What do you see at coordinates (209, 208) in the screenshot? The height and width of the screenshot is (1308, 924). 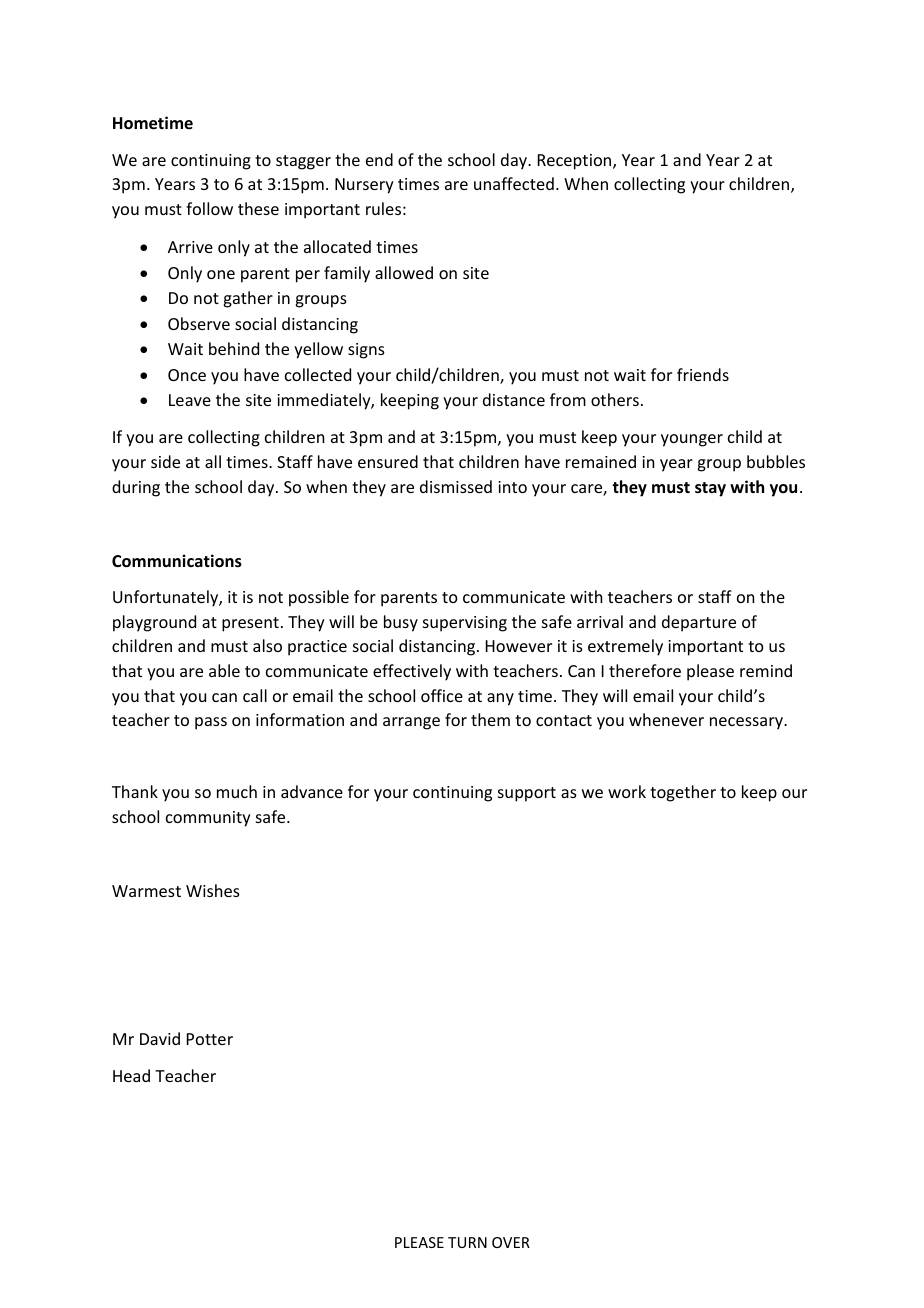 I see `follow` at bounding box center [209, 208].
